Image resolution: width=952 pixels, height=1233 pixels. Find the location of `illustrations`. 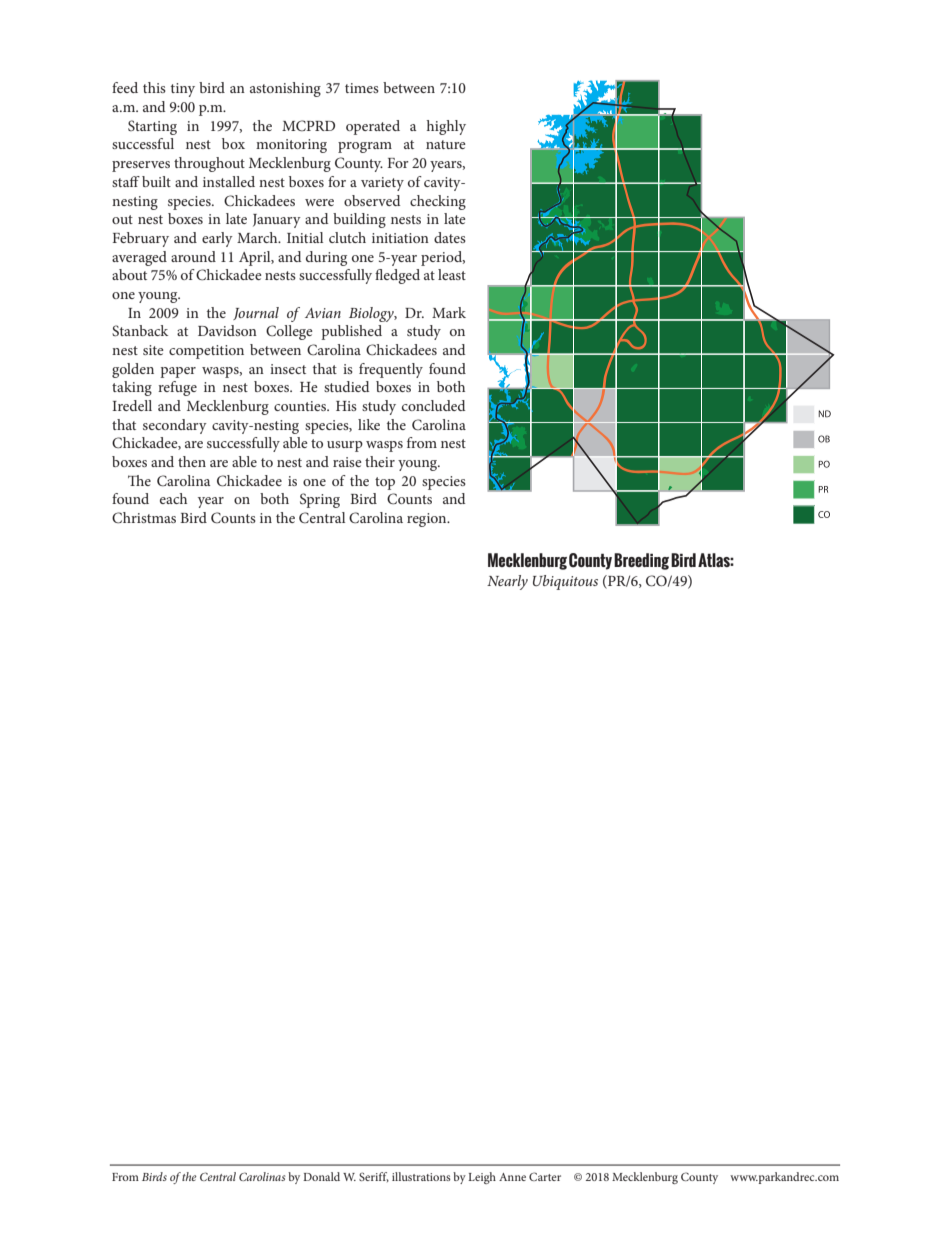

illustrations is located at coordinates (421, 1176).
